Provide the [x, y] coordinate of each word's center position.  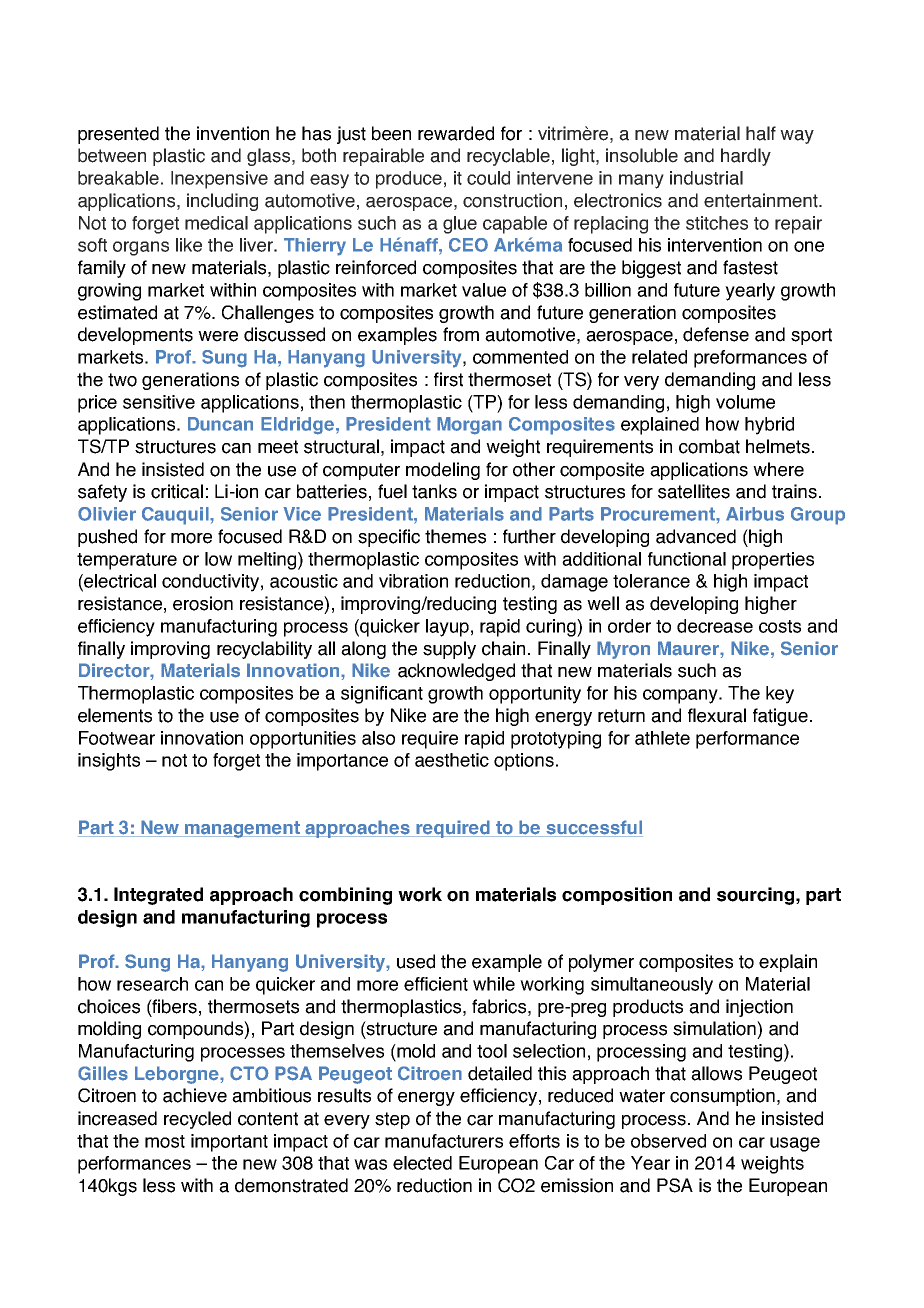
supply [449, 650]
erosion [203, 603]
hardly [746, 157]
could [488, 178]
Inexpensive [219, 180]
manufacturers [444, 1141]
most [165, 1141]
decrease [715, 626]
